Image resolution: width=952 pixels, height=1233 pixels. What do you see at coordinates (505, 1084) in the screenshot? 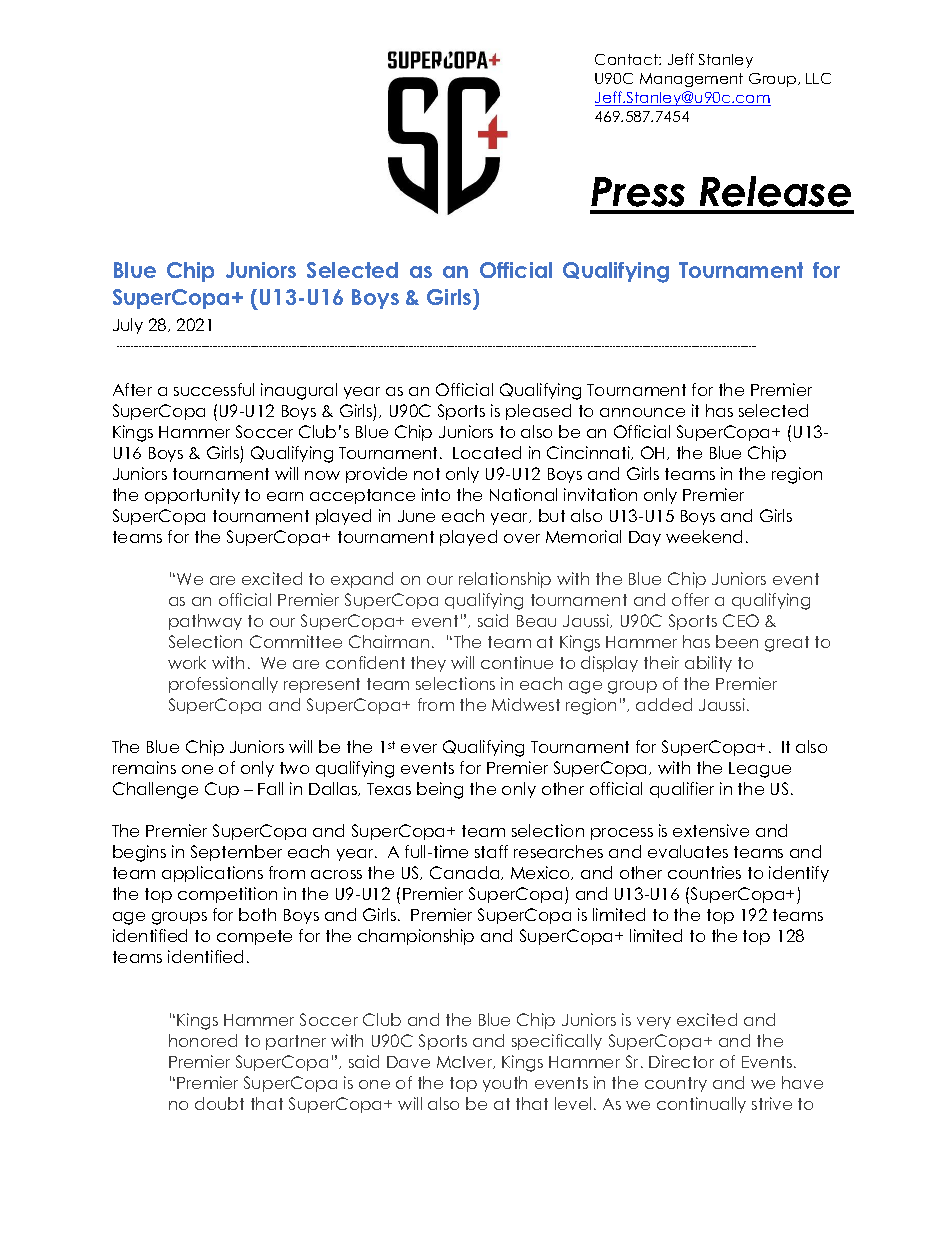
I see `youth` at bounding box center [505, 1084].
